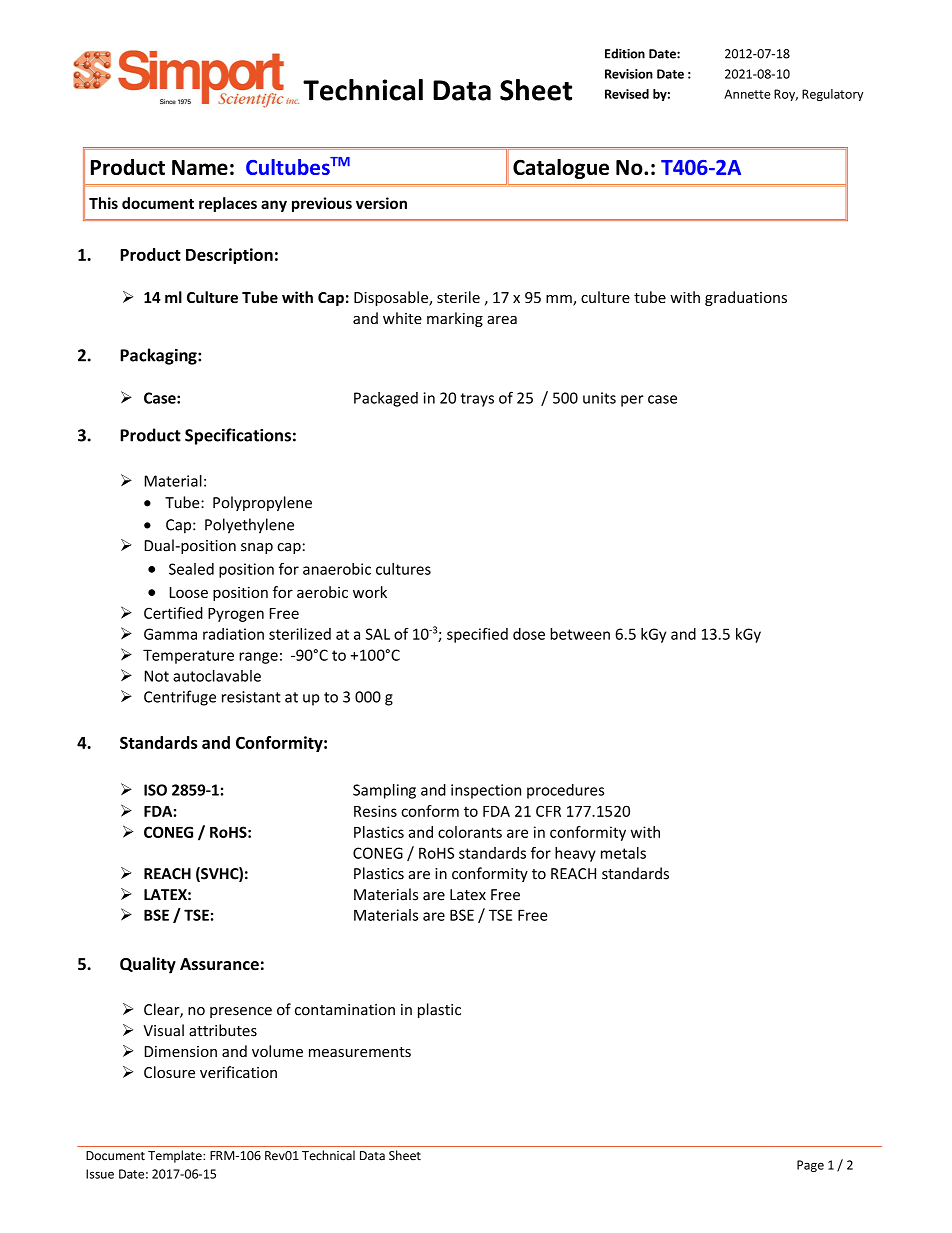  I want to click on Annette, so click(747, 94).
